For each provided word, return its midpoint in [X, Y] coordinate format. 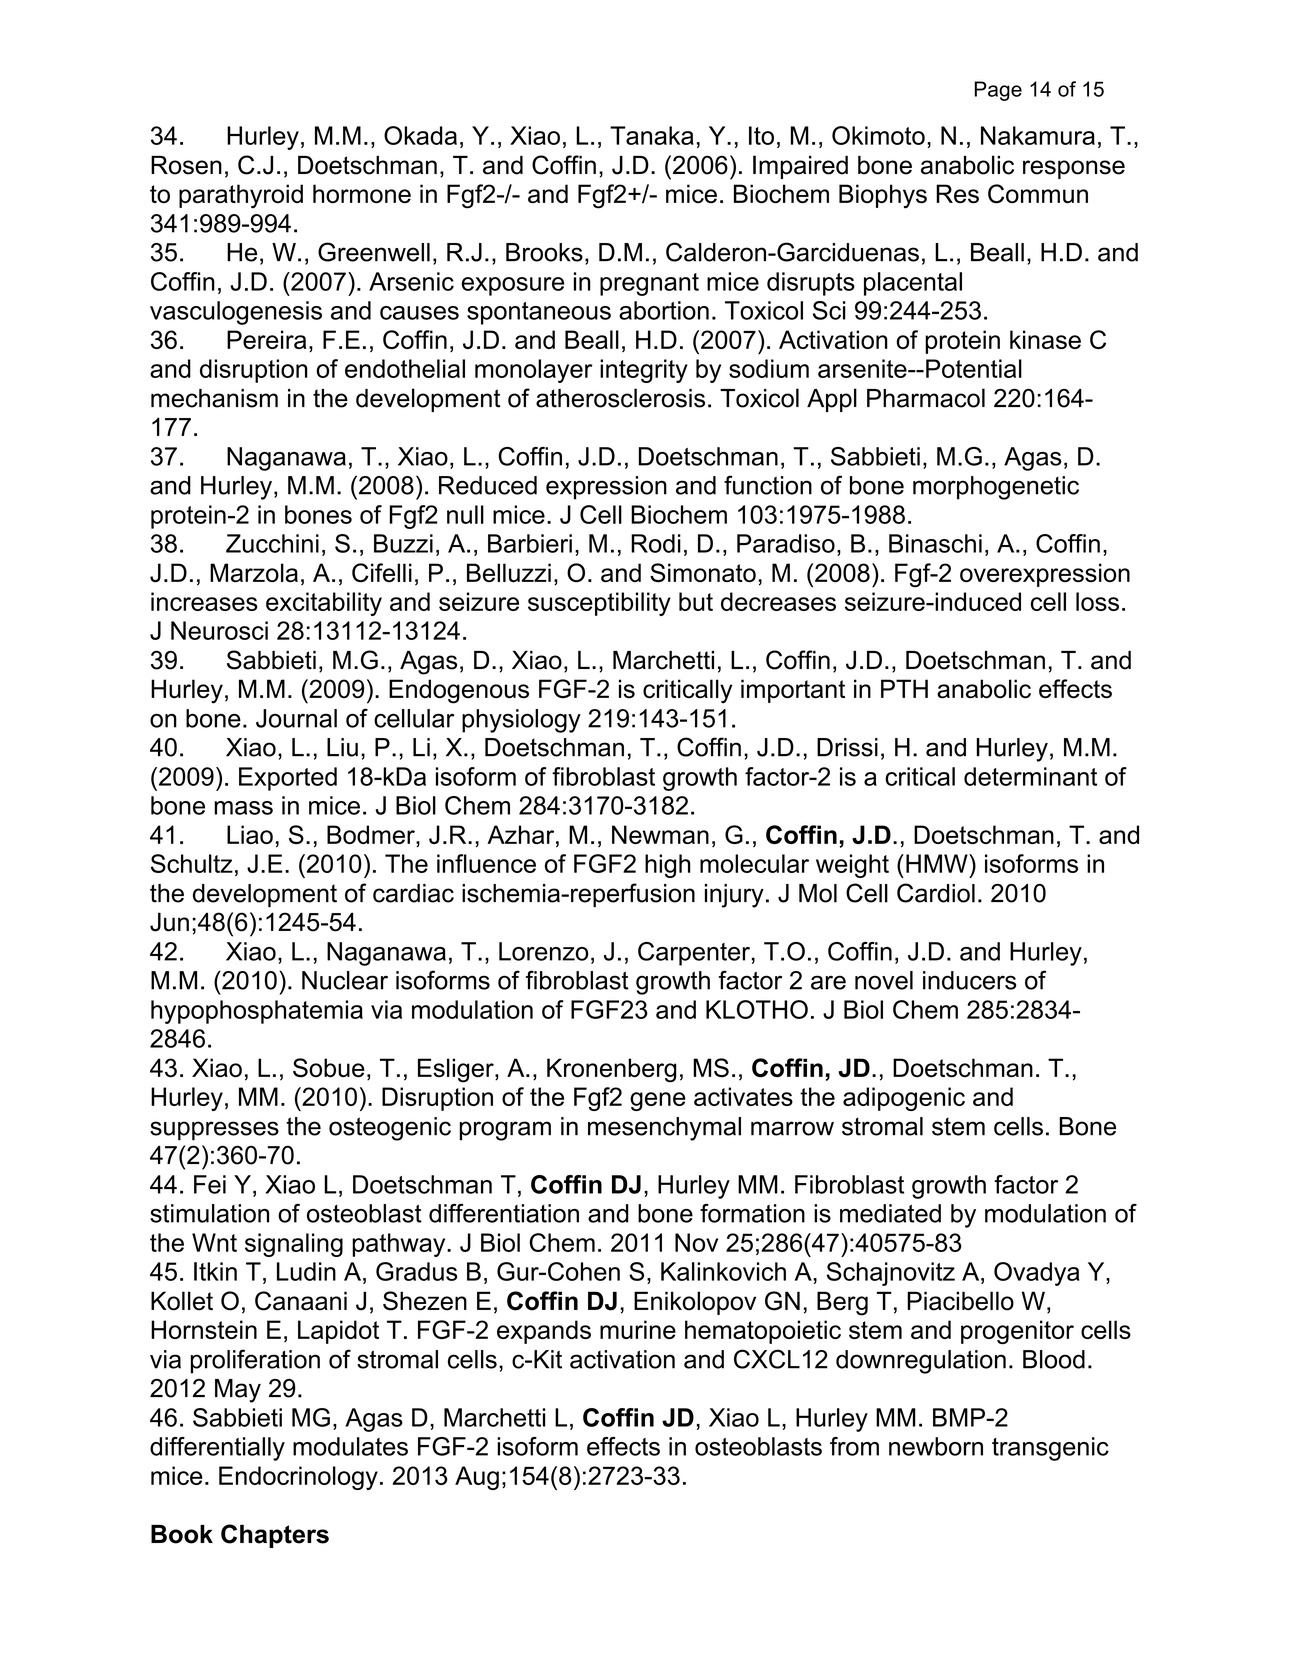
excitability [324, 604]
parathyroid [241, 196]
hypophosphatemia [257, 1012]
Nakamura [1038, 135]
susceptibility [599, 604]
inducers [970, 980]
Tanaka [652, 135]
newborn [936, 1446]
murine [638, 1329]
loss [1097, 601]
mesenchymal [664, 1129]
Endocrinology [298, 1478]
